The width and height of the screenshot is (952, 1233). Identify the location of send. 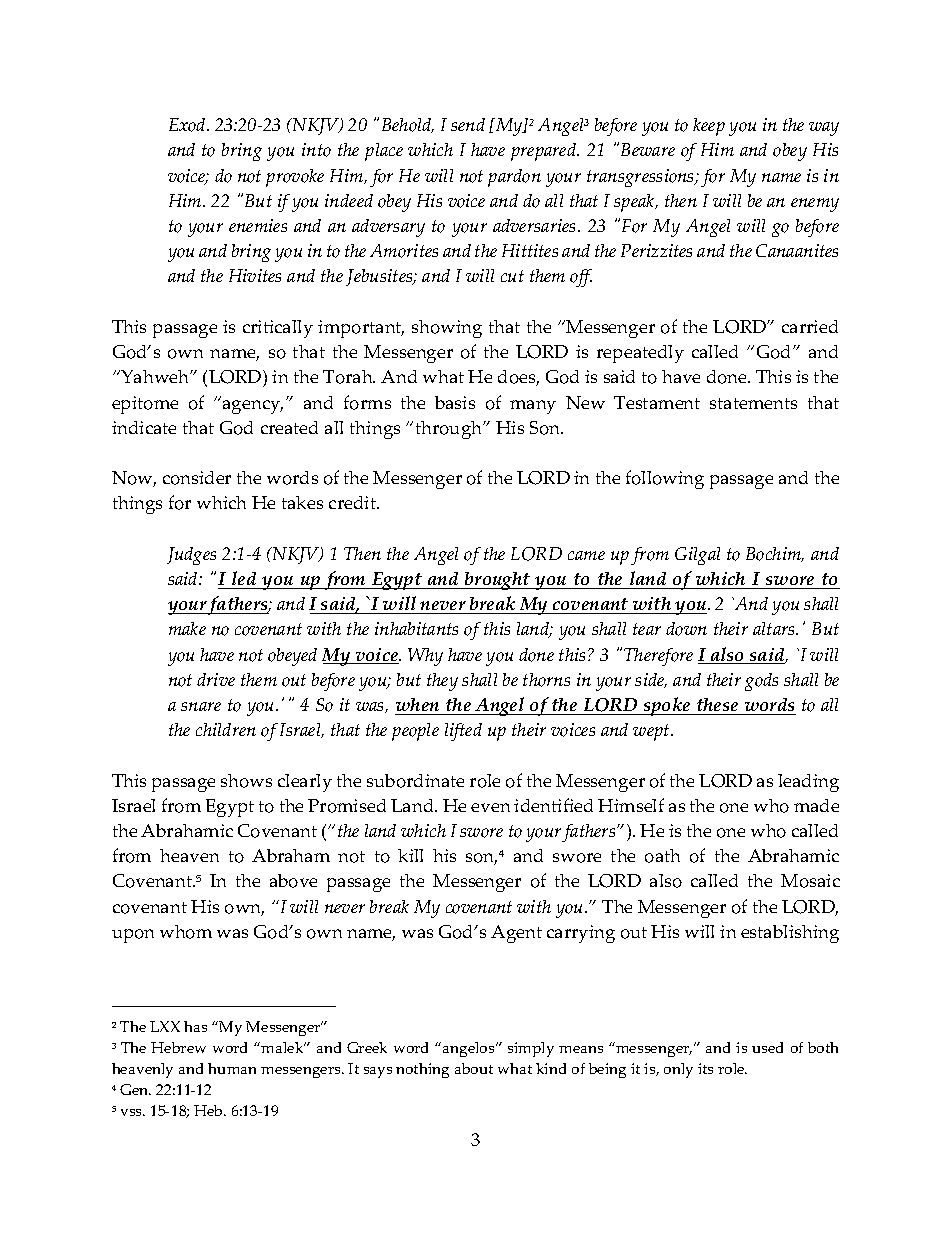
(468, 124).
